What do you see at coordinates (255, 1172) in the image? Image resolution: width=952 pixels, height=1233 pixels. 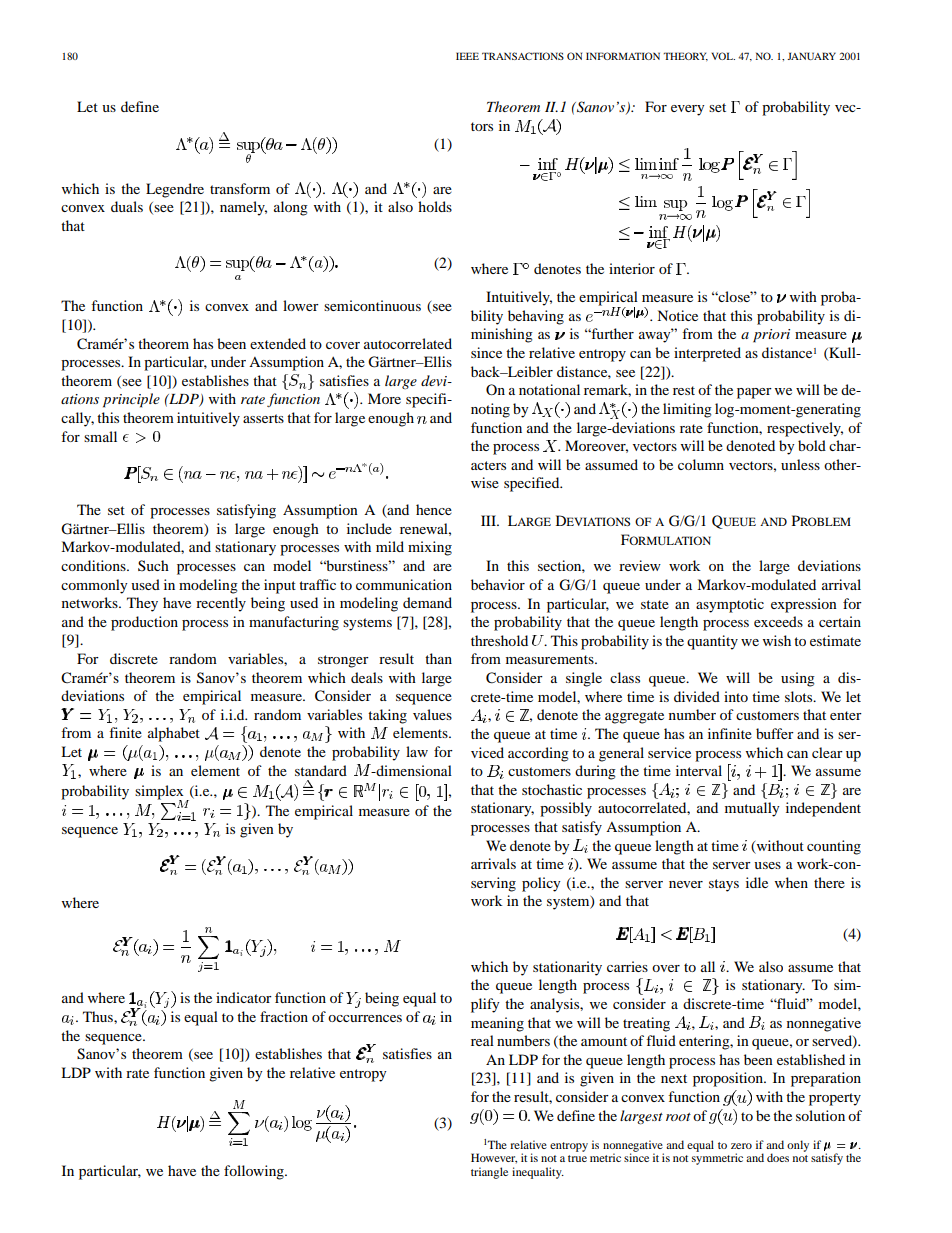 I see `following` at bounding box center [255, 1172].
